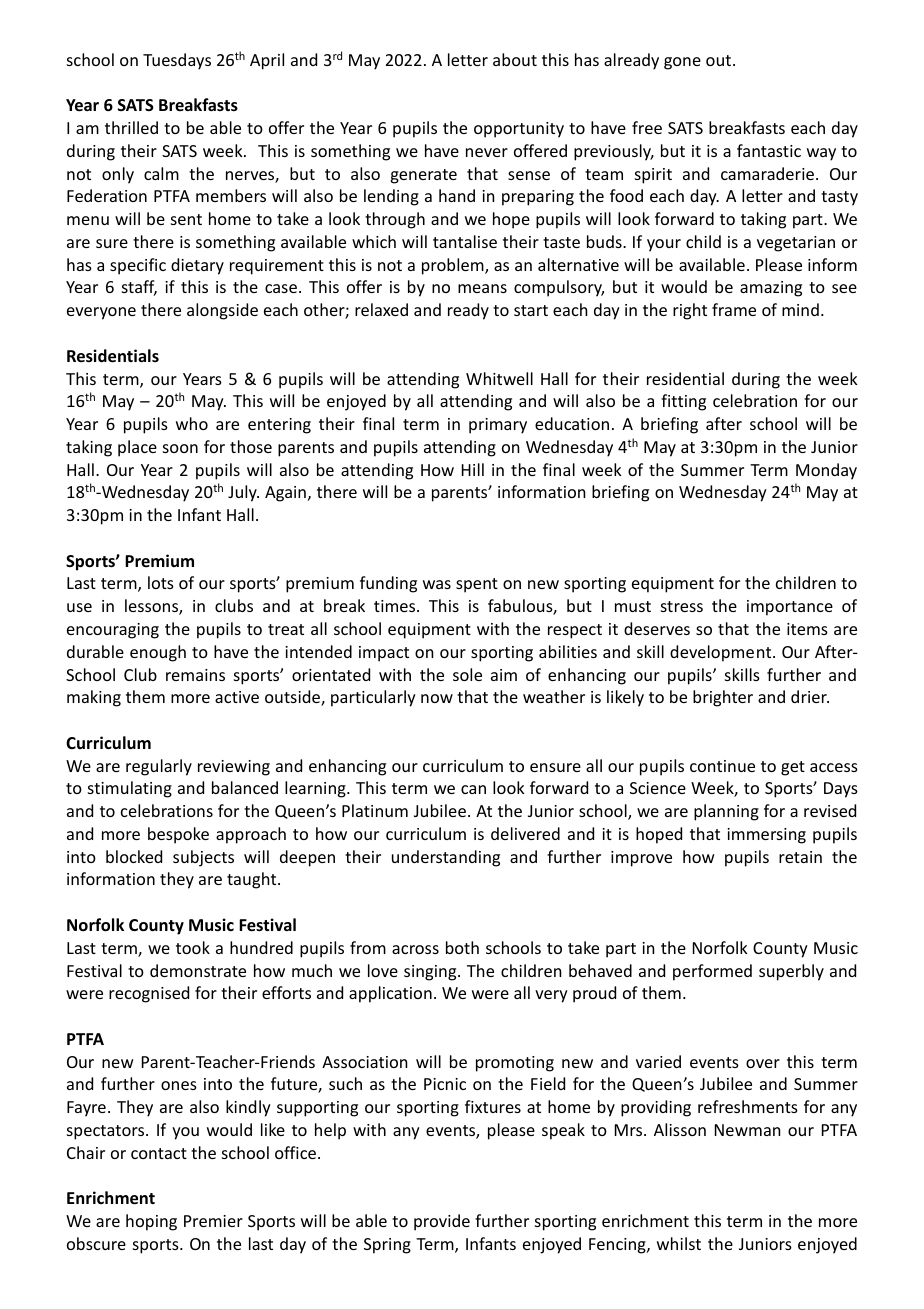 The height and width of the screenshot is (1309, 924). I want to click on sole, so click(467, 674).
